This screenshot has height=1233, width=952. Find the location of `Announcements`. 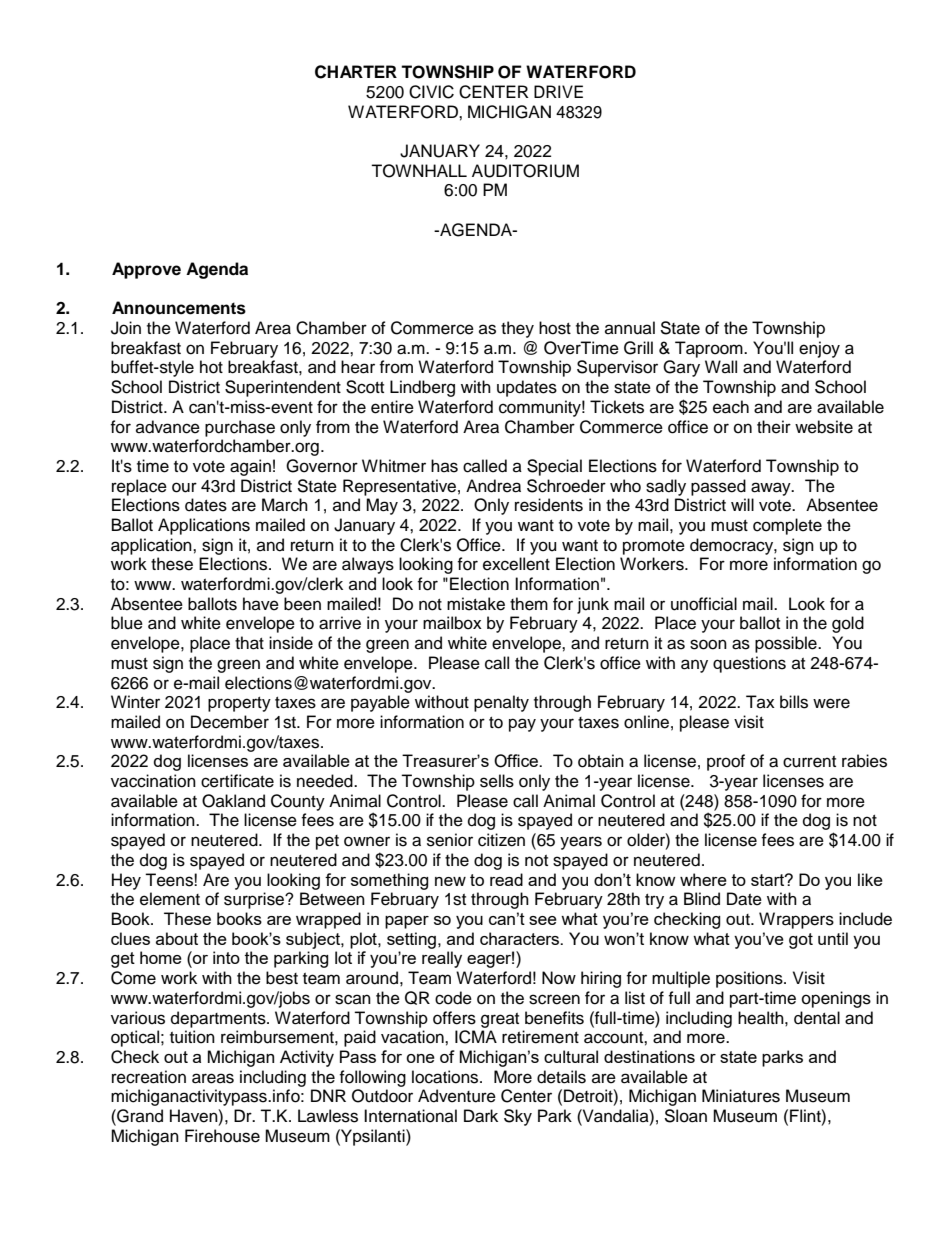

Announcements is located at coordinates (179, 308).
